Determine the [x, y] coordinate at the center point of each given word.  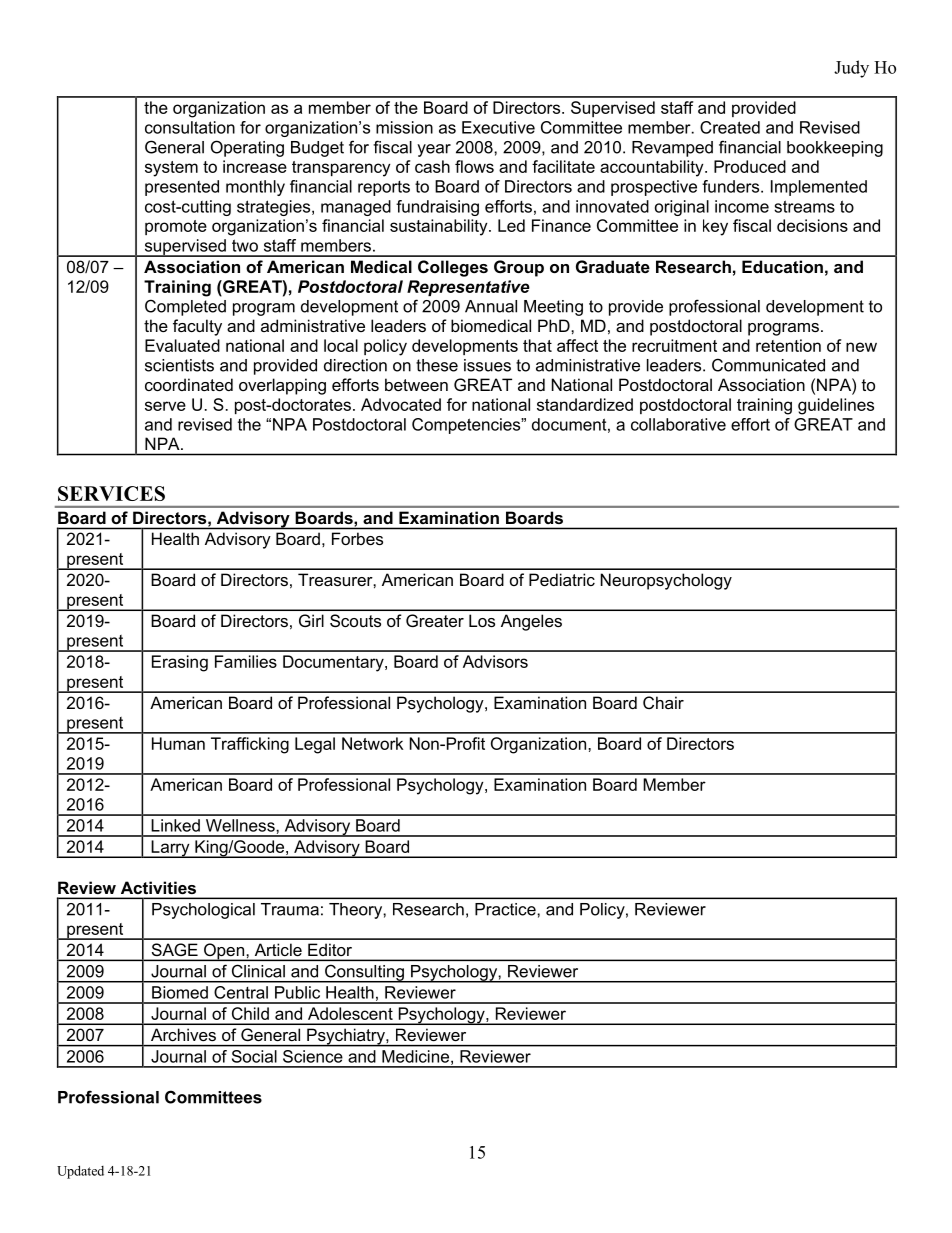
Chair [663, 702]
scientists [179, 365]
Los [482, 620]
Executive [498, 127]
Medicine [415, 1056]
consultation [190, 127]
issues [487, 365]
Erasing [180, 663]
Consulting [364, 974]
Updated [80, 1172]
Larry [170, 849]
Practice [505, 909]
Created [730, 127]
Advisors [495, 661]
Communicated [768, 365]
